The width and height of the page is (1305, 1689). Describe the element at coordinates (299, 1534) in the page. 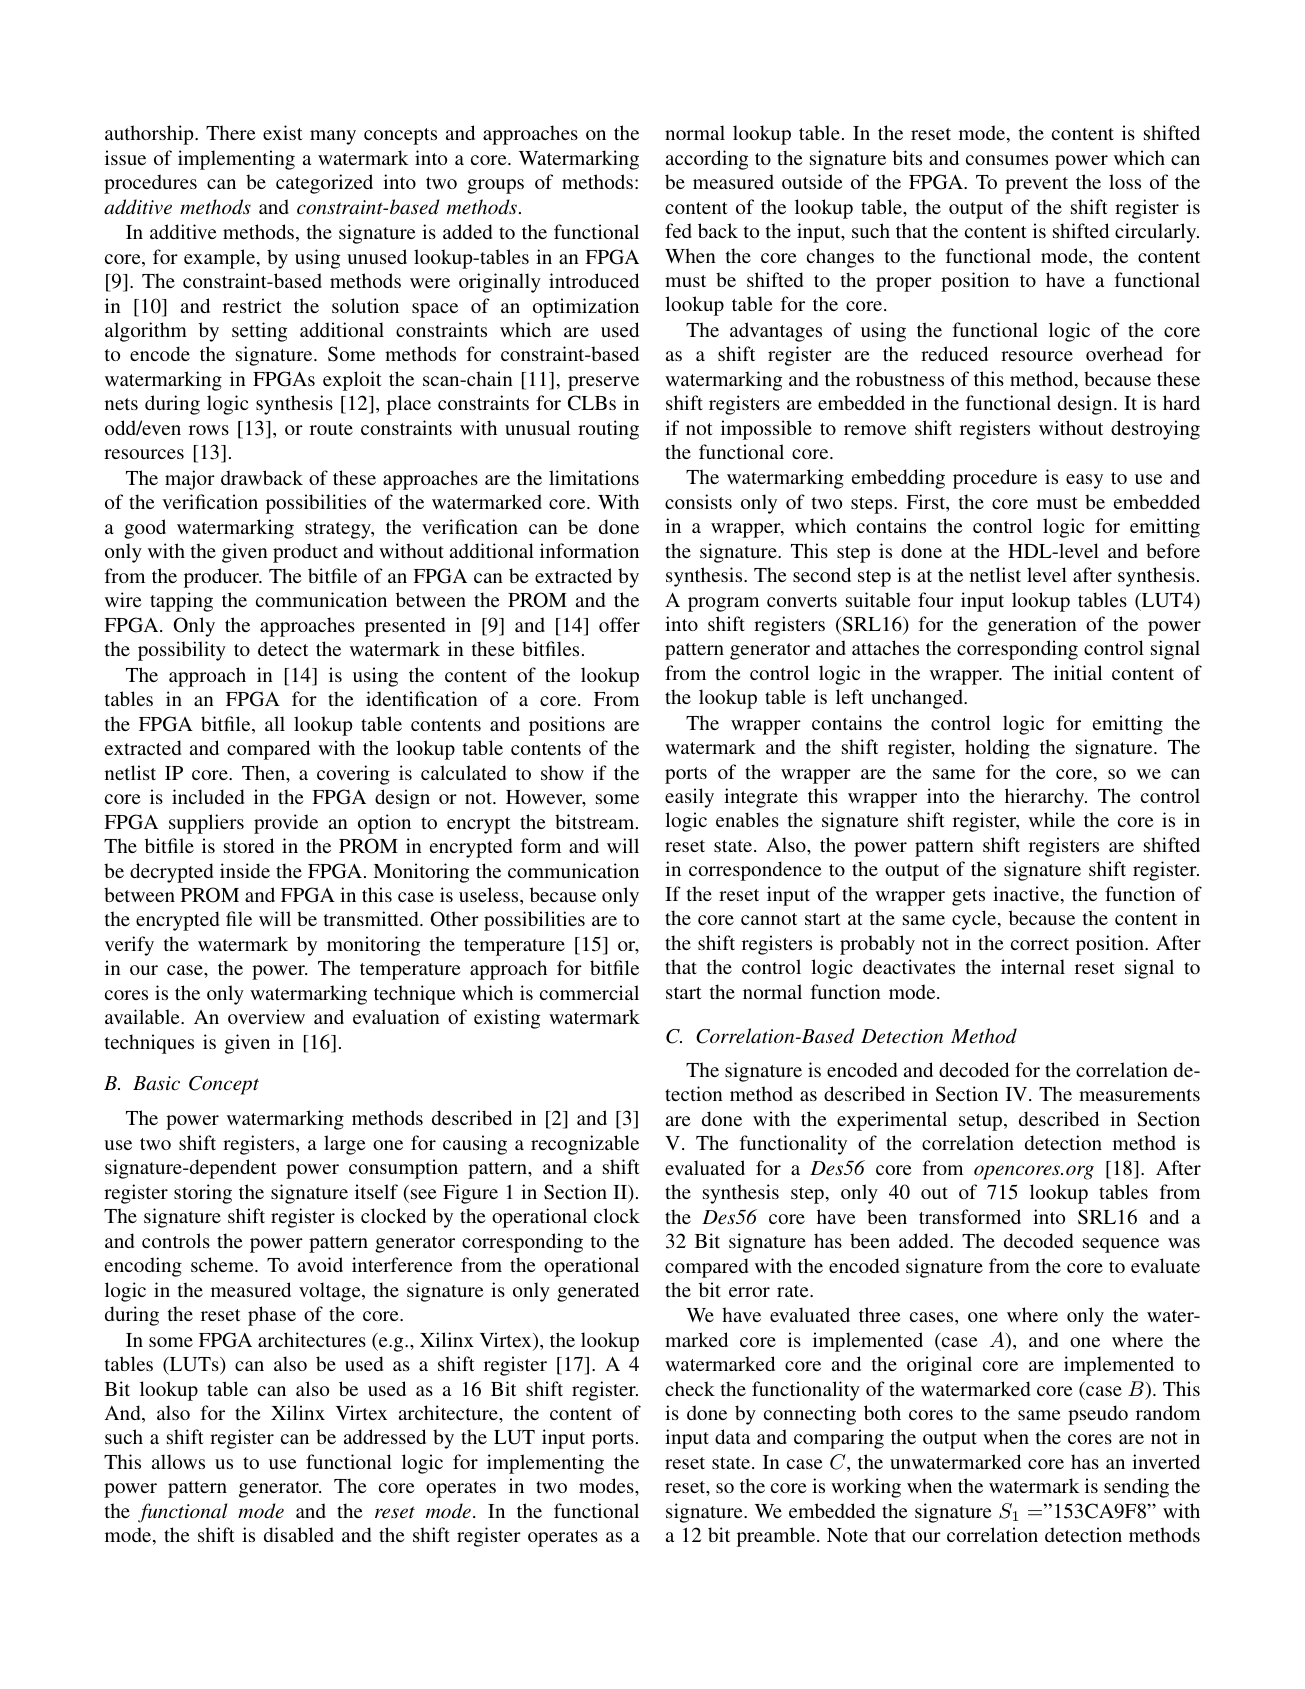

I see `disabled` at that location.
